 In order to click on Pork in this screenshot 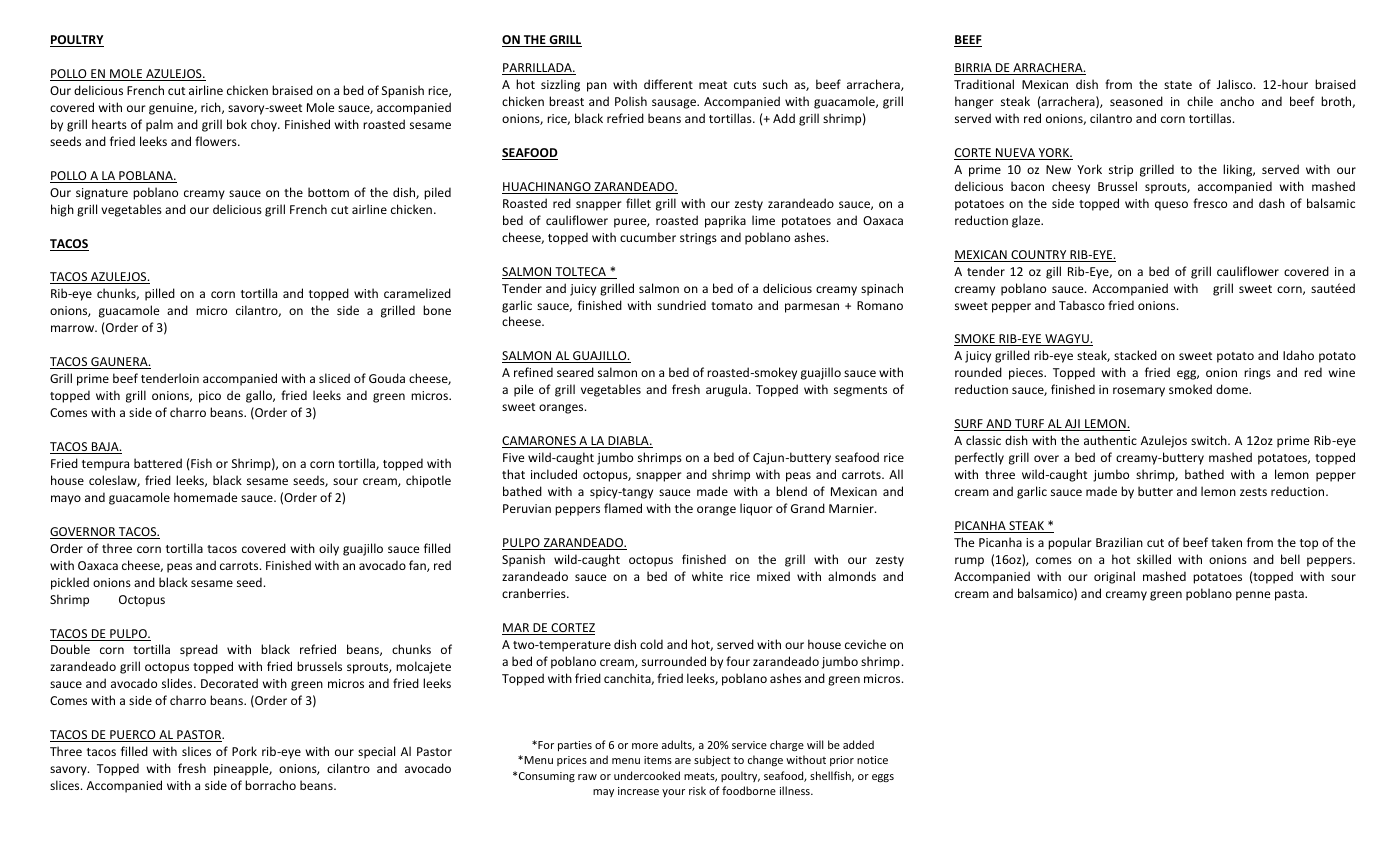, I will do `click(244, 751)`.
